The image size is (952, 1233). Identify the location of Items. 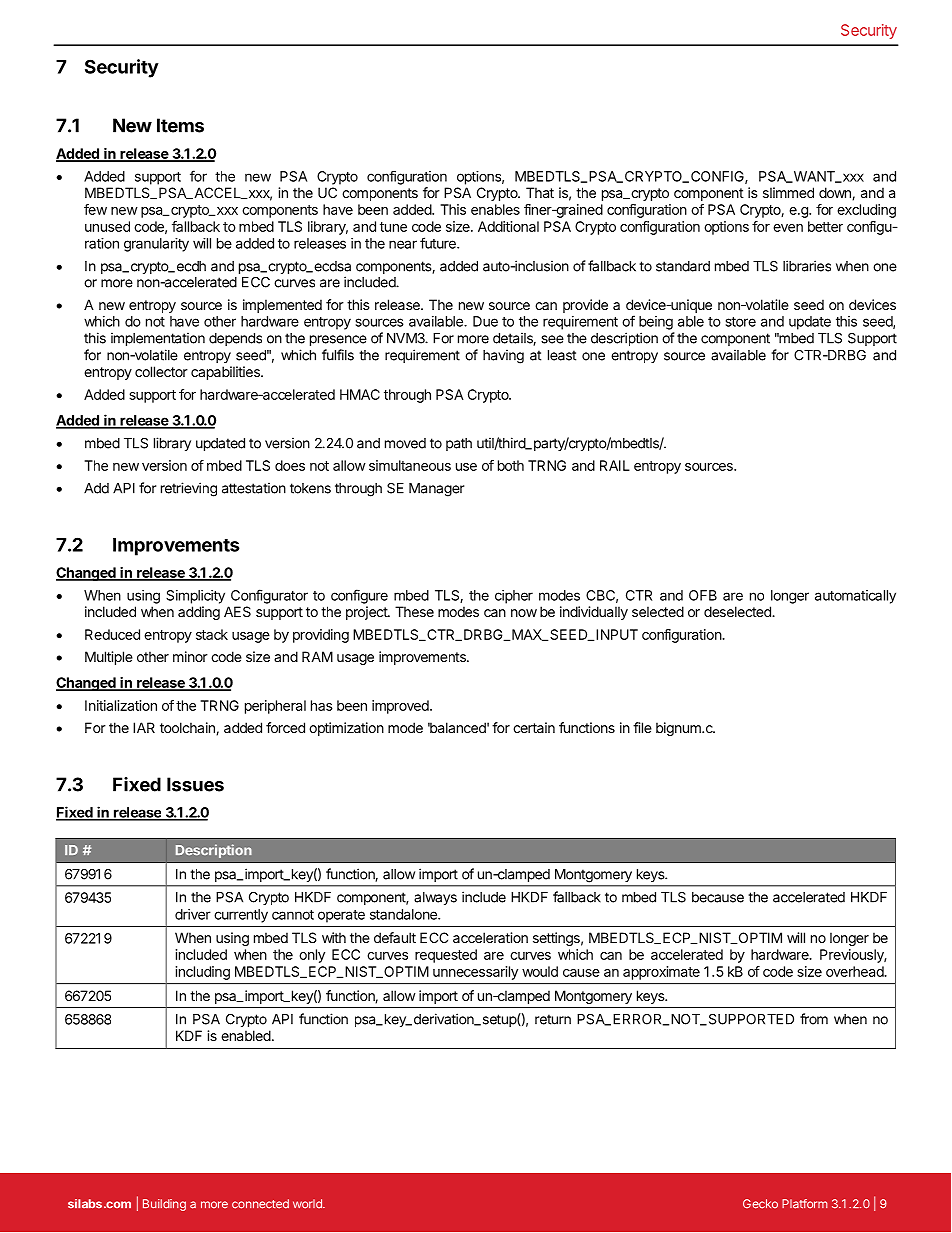
(180, 125).
